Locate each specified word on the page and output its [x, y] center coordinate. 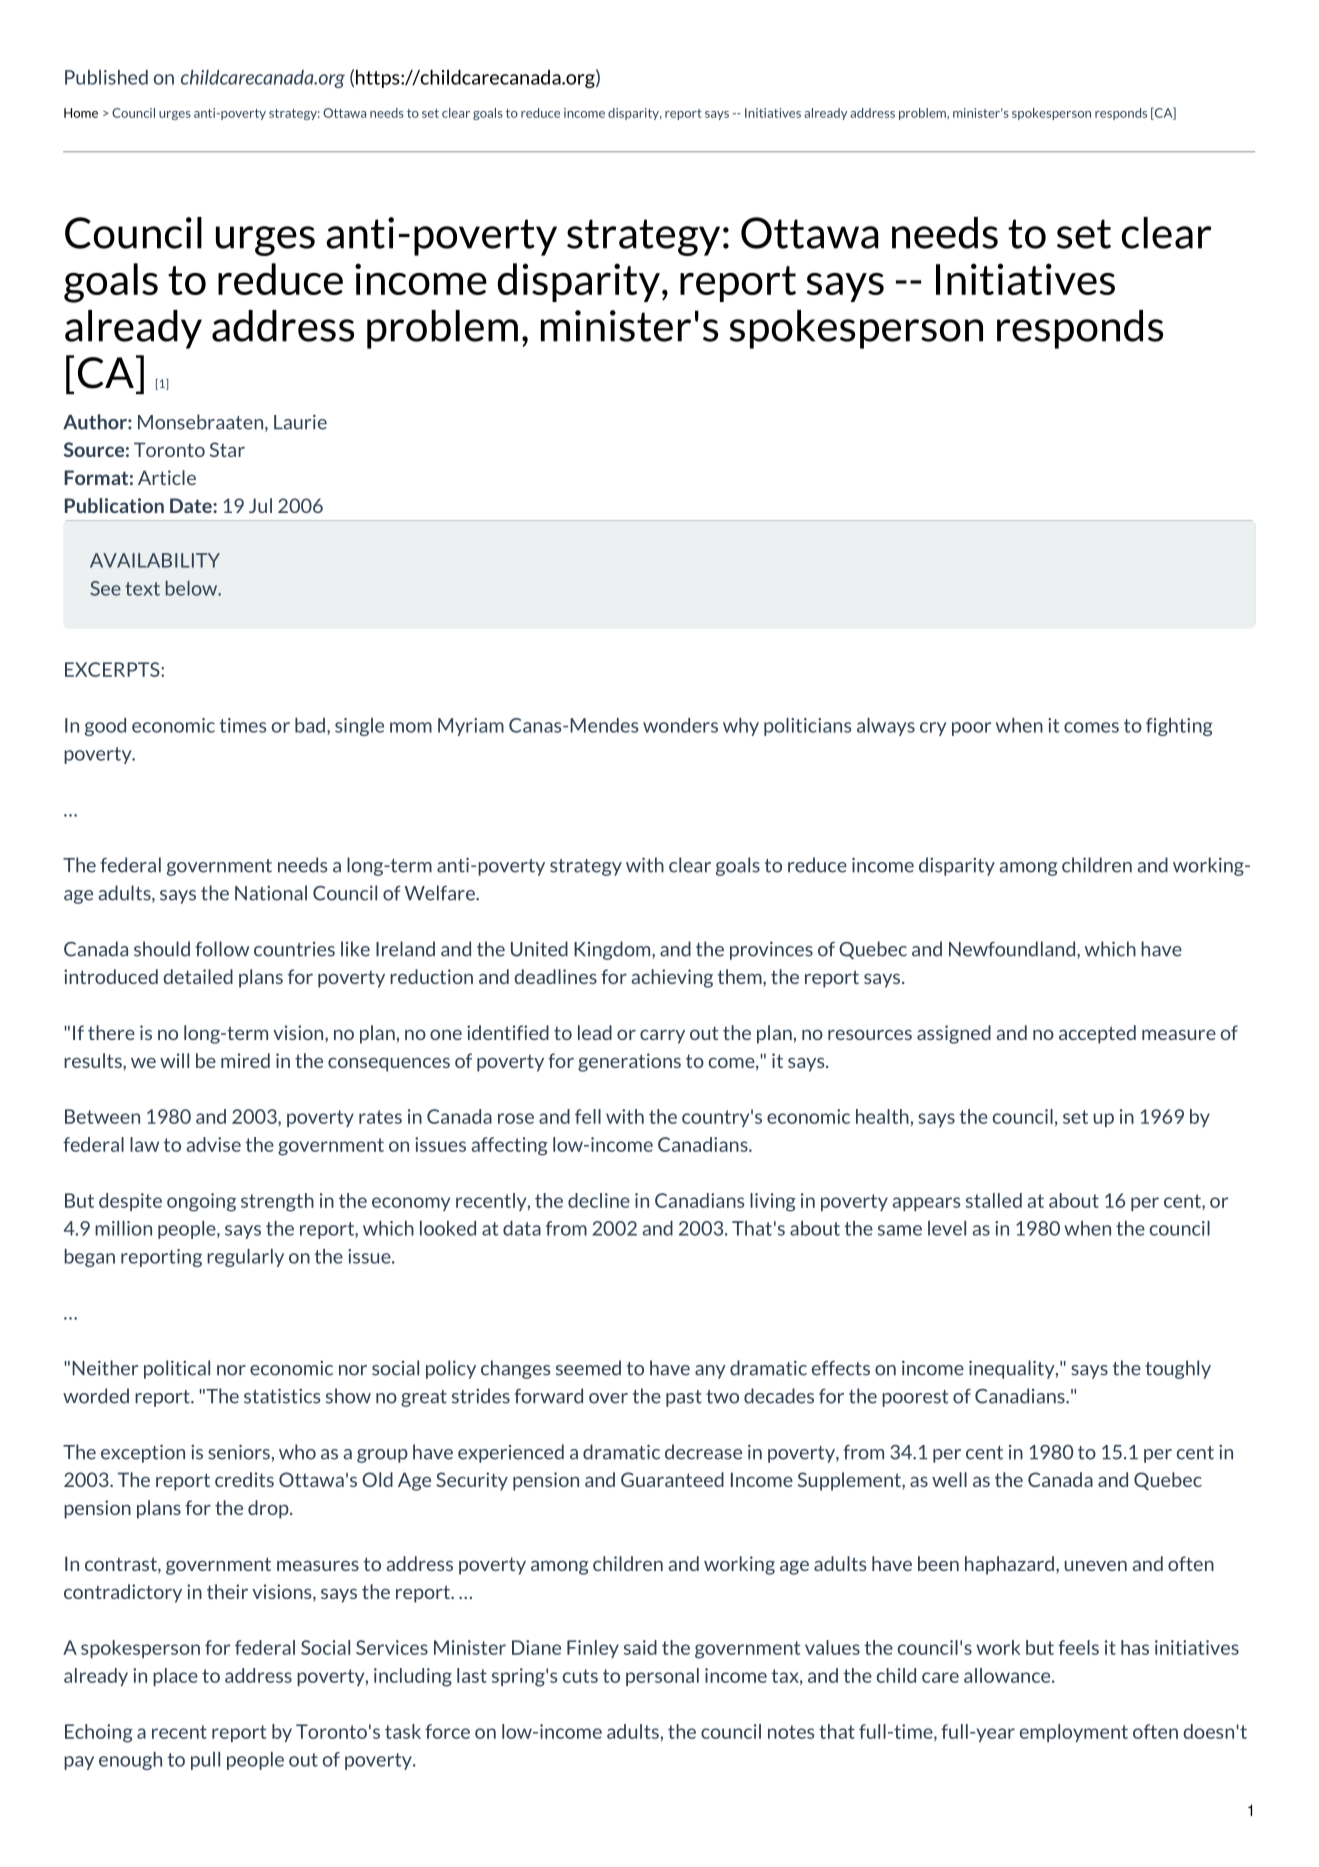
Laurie [300, 422]
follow [222, 949]
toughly [1178, 1369]
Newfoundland [1012, 949]
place [175, 1677]
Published [106, 77]
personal [662, 1677]
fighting [1179, 727]
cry [933, 729]
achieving [672, 978]
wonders [680, 725]
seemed [588, 1368]
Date [192, 505]
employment [1074, 1733]
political [177, 1369]
